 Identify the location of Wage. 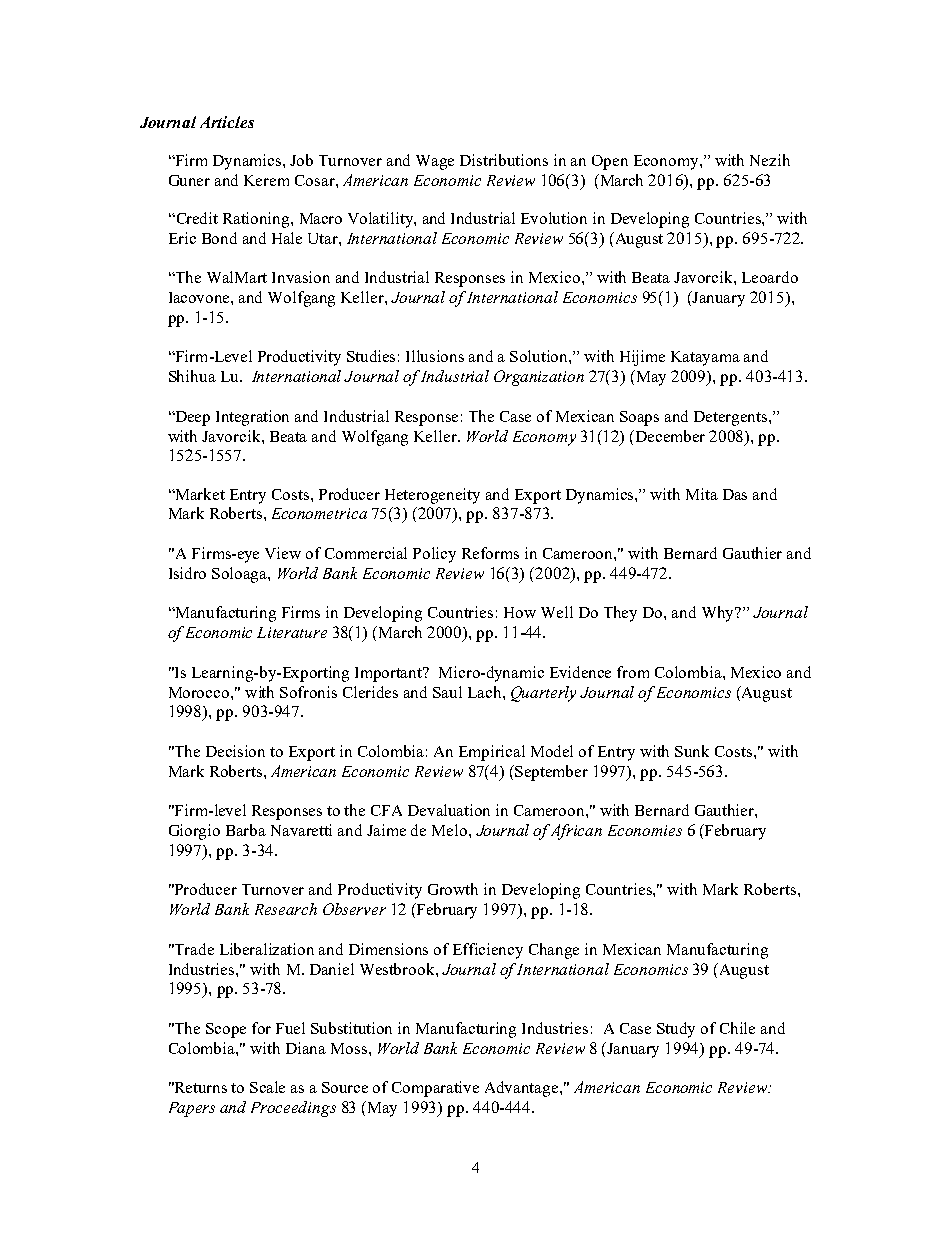
(435, 162).
